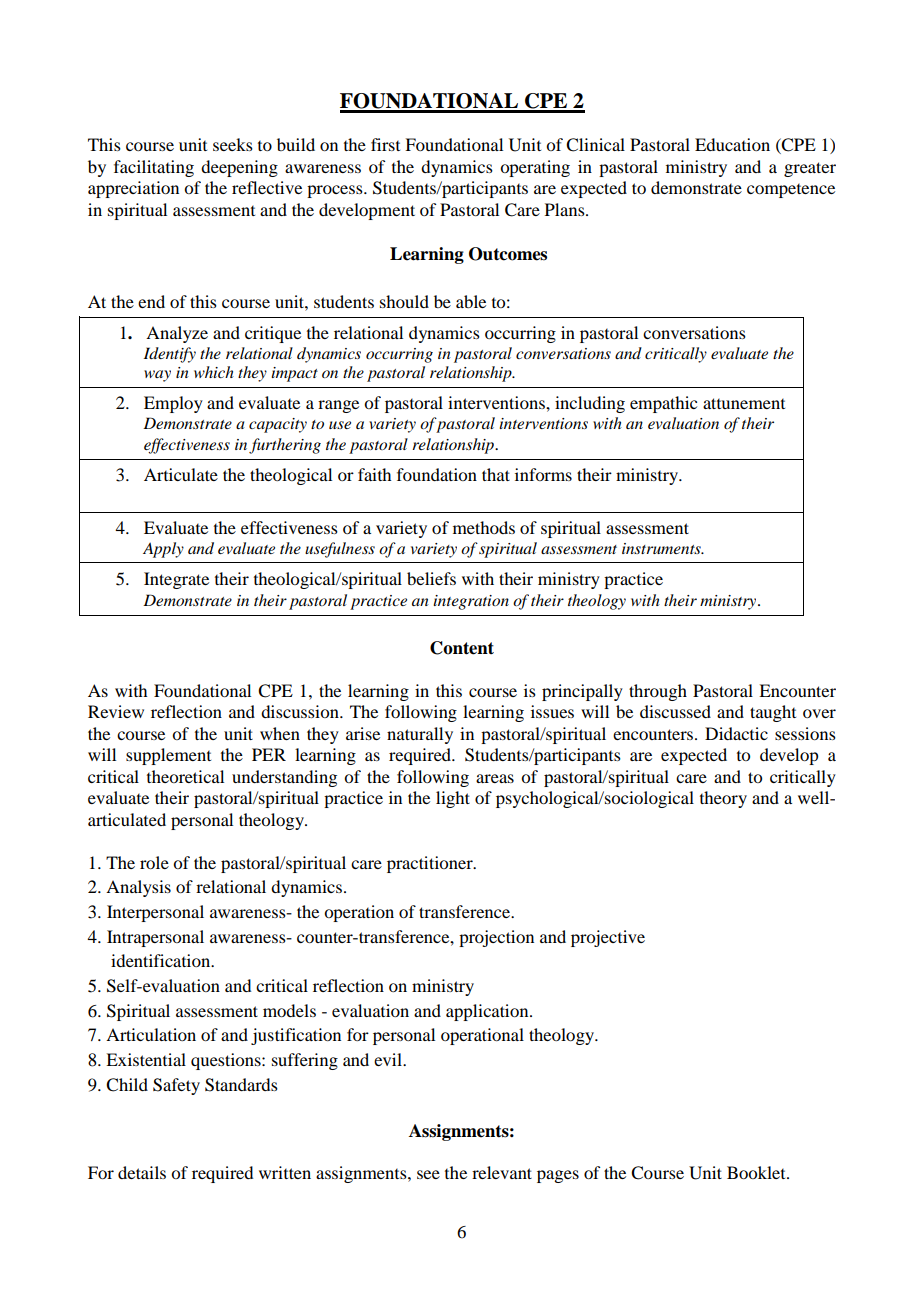  What do you see at coordinates (176, 580) in the screenshot?
I see `Integrate` at bounding box center [176, 580].
